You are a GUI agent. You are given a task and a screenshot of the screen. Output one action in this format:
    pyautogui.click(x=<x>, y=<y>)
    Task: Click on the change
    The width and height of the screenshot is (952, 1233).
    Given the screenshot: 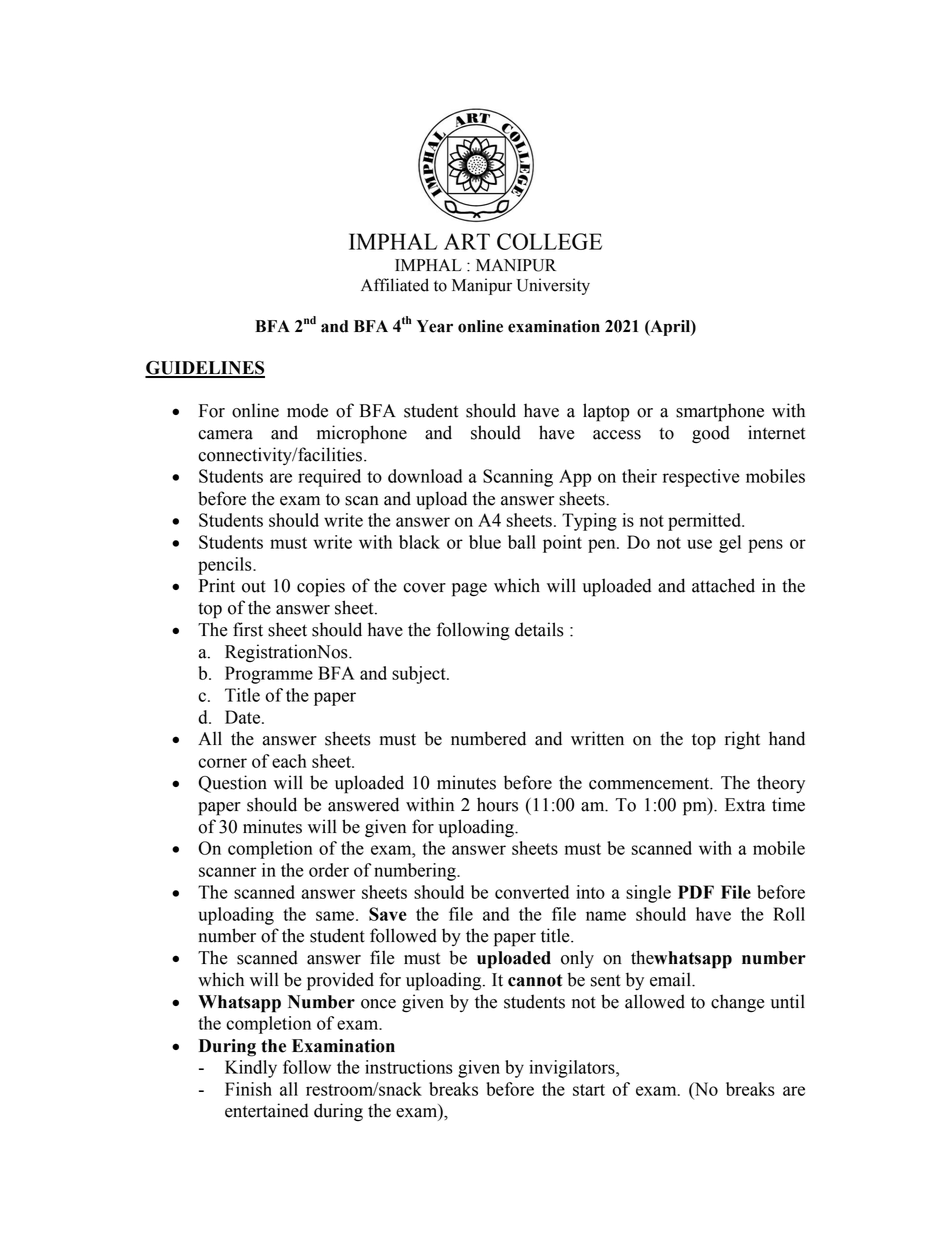 What is the action you would take?
    pyautogui.click(x=737, y=1003)
